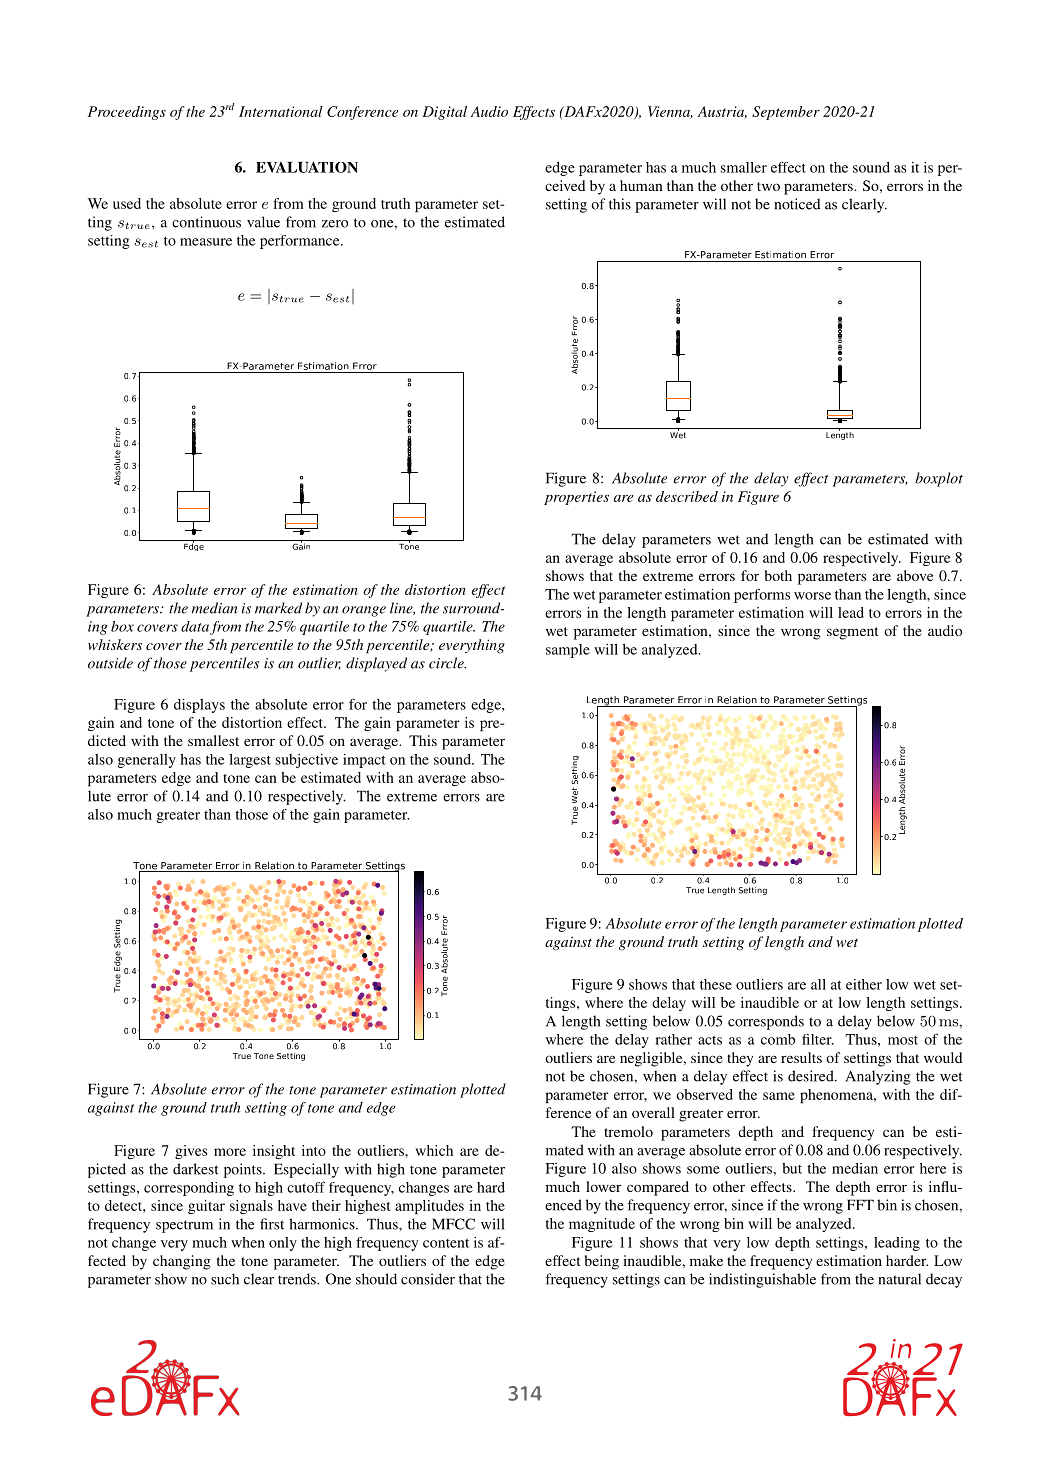 The width and height of the screenshot is (1050, 1484). I want to click on largest, so click(250, 761).
